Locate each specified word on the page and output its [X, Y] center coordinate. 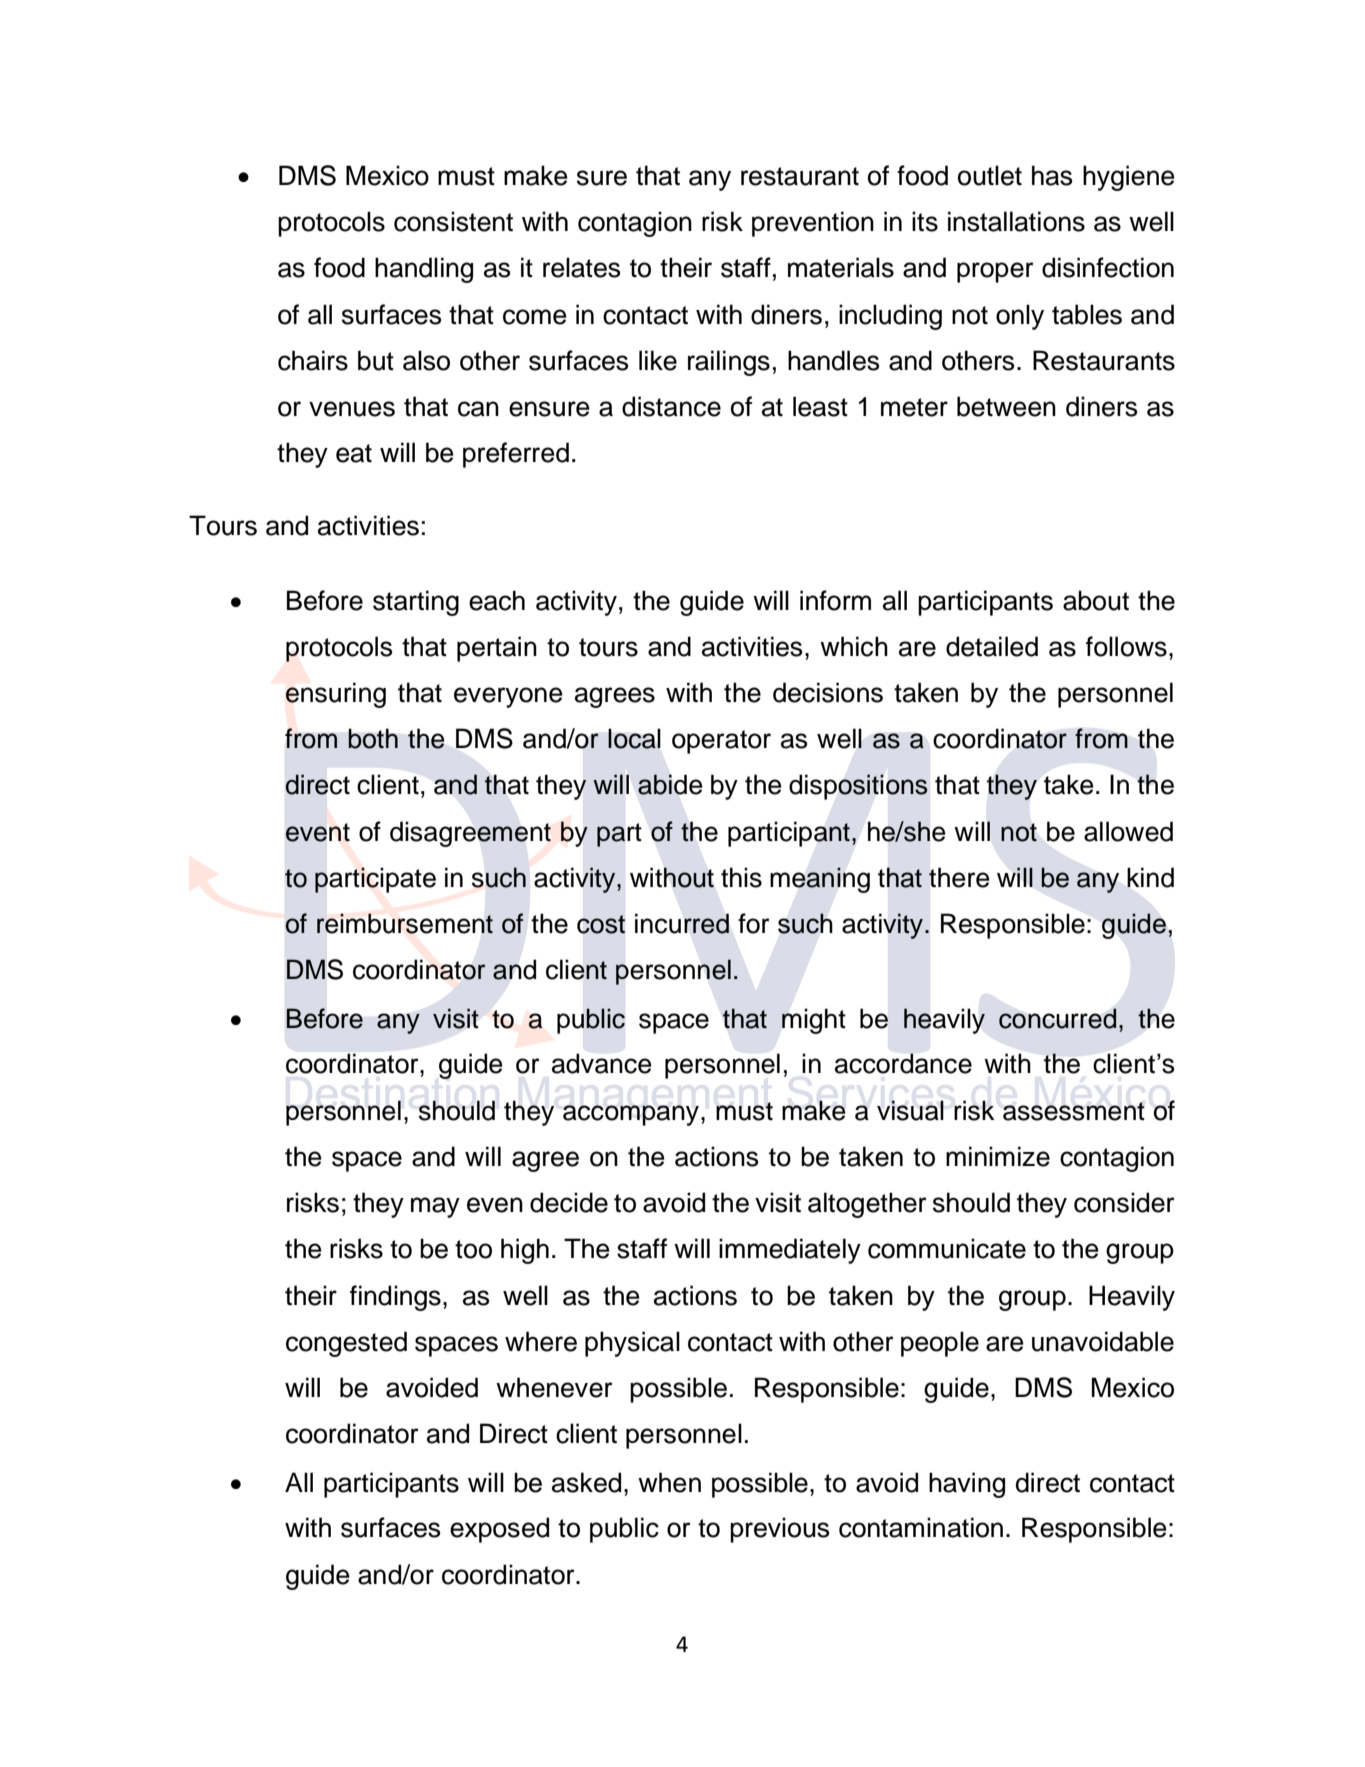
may [435, 1207]
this [741, 877]
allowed [1128, 831]
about [1096, 600]
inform [835, 600]
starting [416, 603]
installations [1016, 221]
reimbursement [405, 923]
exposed [499, 1530]
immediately [790, 1251]
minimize [998, 1156]
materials [841, 267]
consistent [453, 221]
